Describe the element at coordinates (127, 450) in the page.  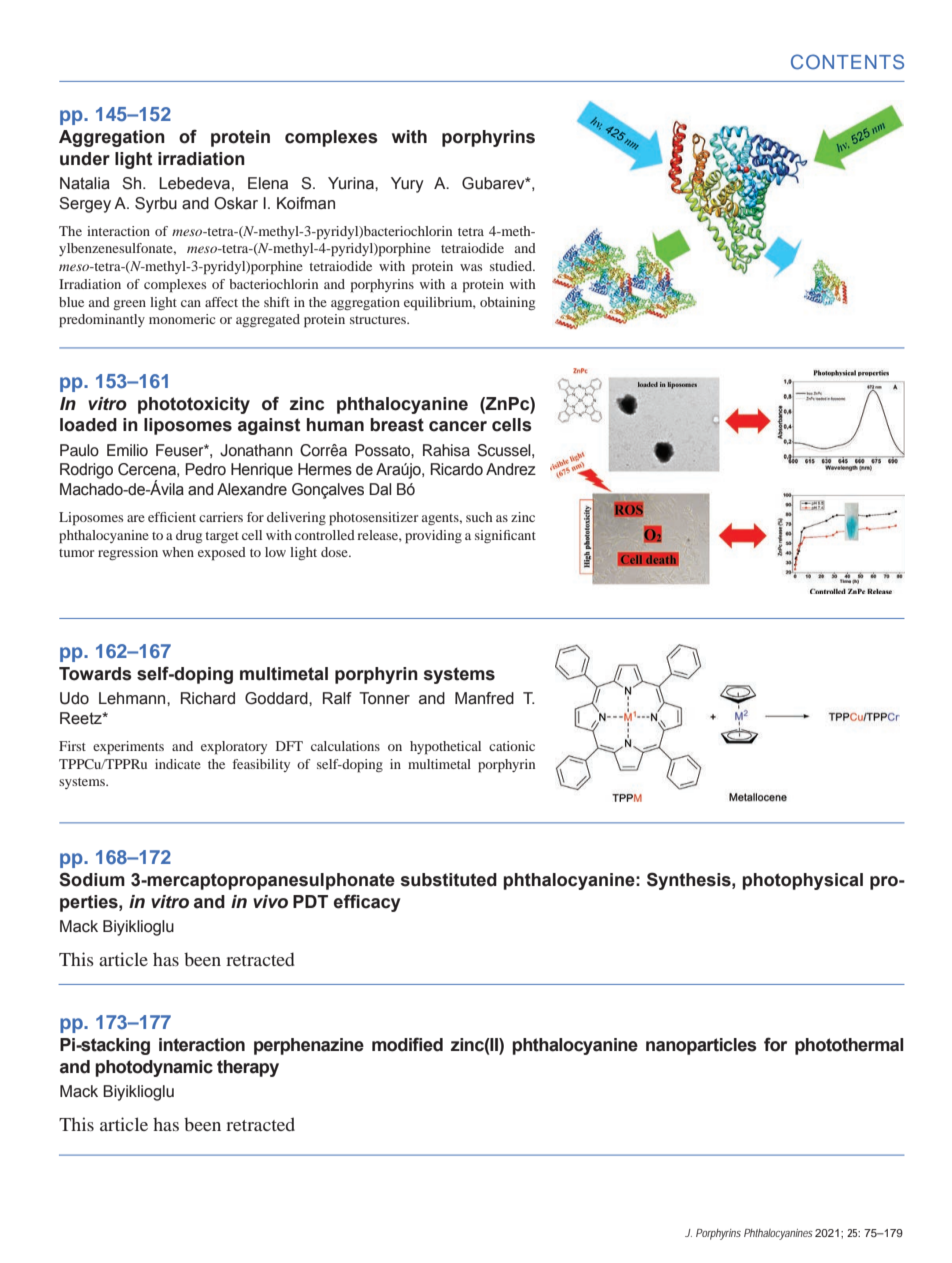
I see `Emilio` at that location.
